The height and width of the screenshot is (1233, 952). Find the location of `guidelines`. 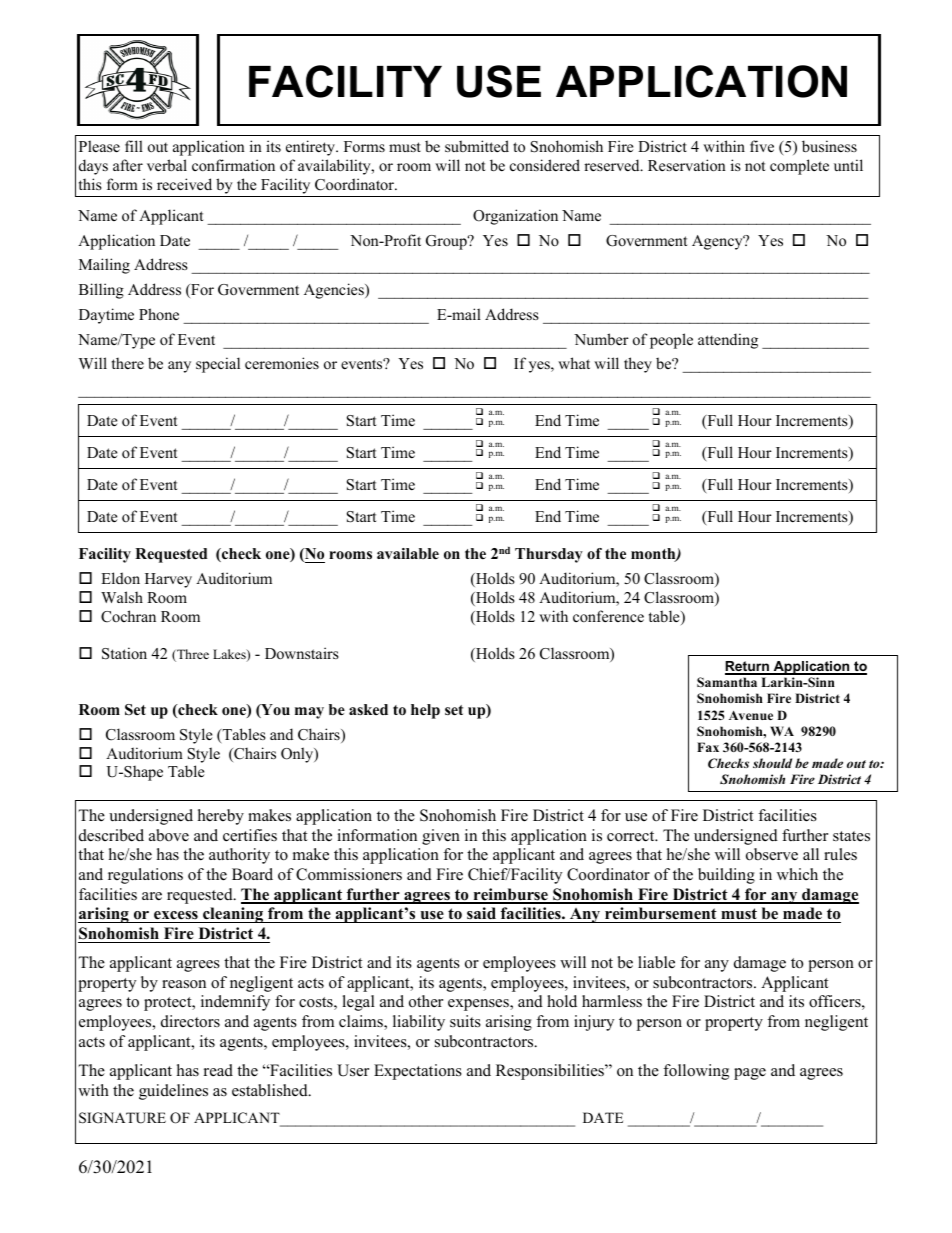

guidelines is located at coordinates (173, 1092).
